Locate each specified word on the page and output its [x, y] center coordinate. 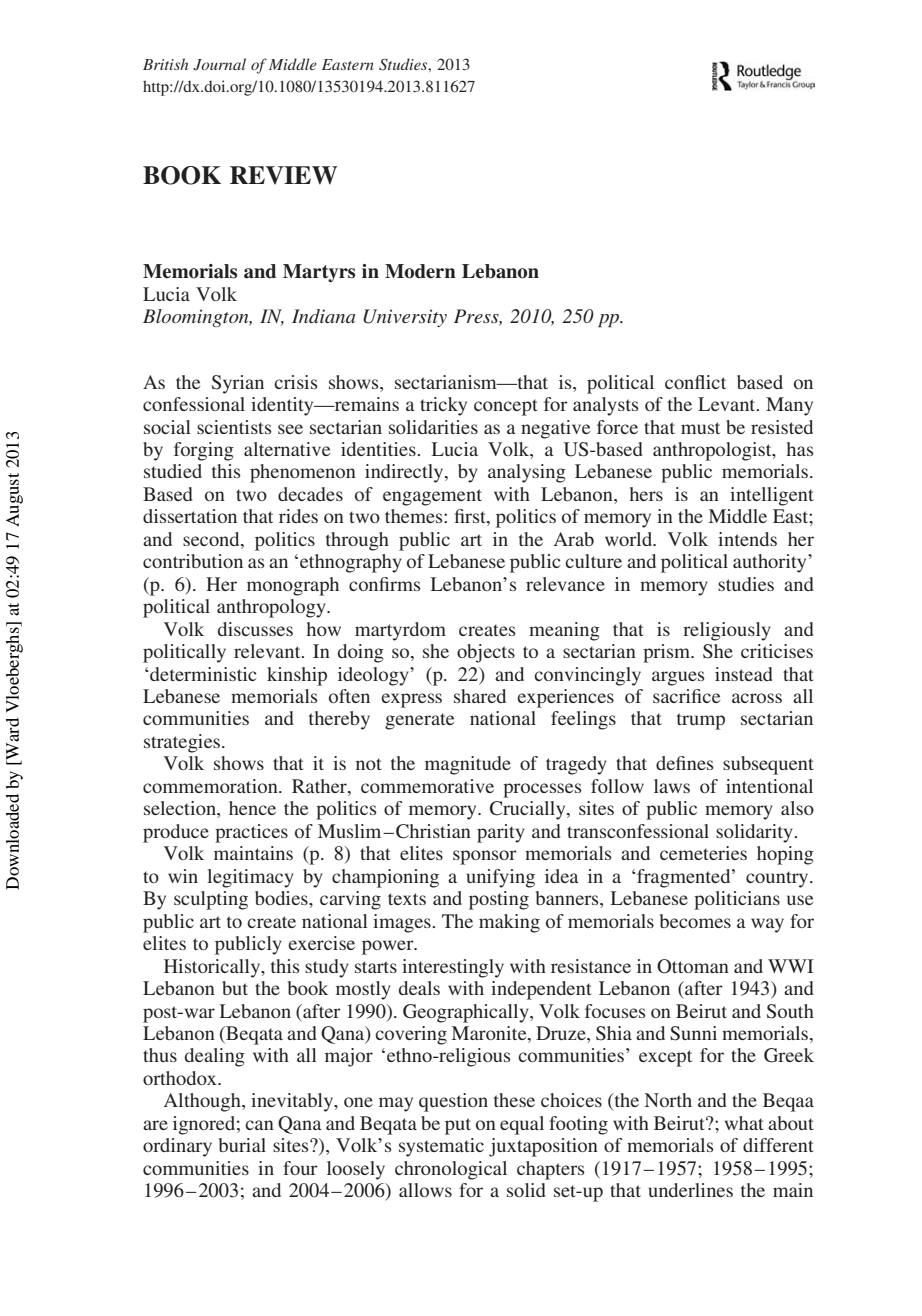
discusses [255, 629]
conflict [695, 382]
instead [744, 674]
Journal [219, 64]
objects [486, 653]
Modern [420, 271]
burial [242, 1145]
